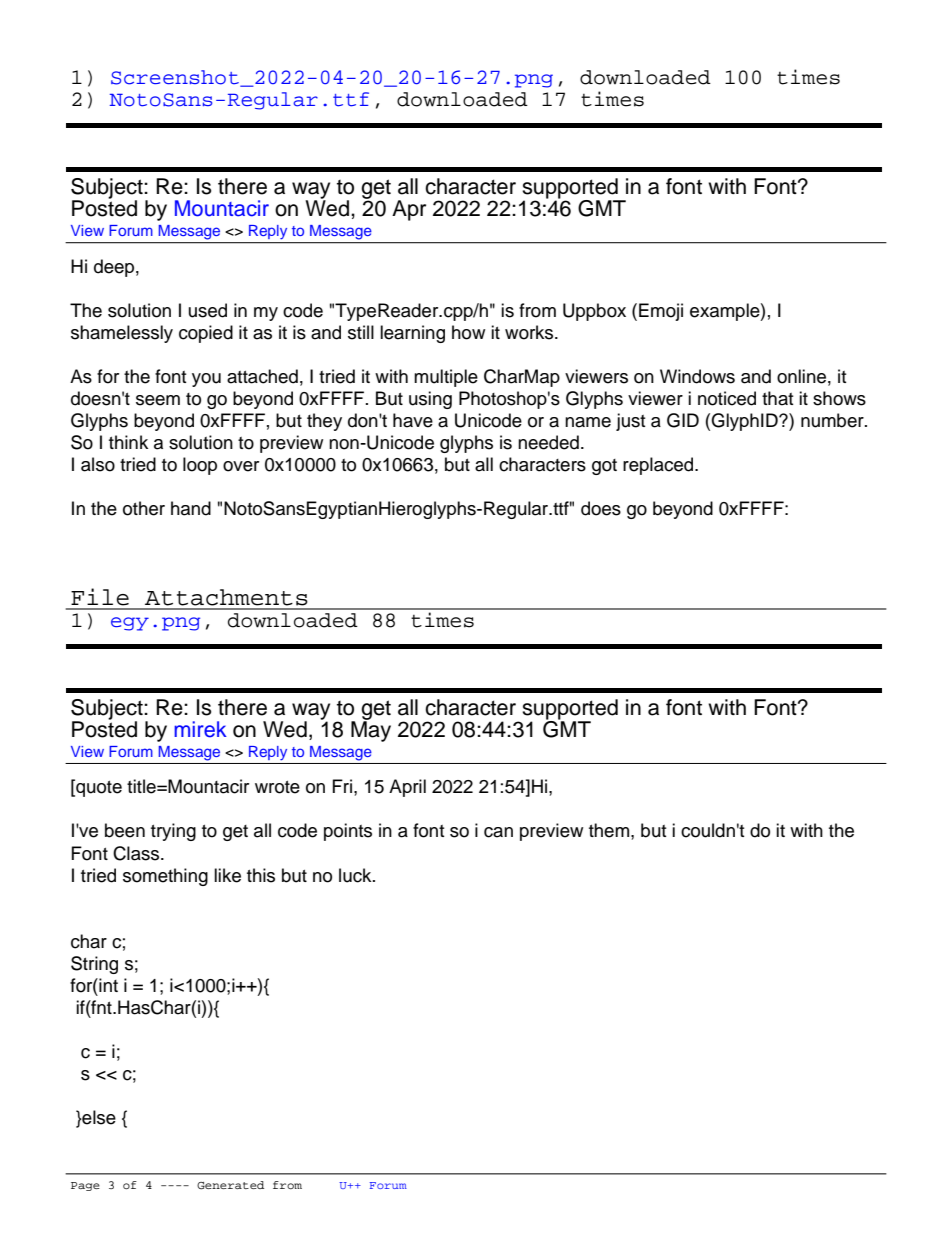 The width and height of the document is (952, 1233). What do you see at coordinates (604, 467) in the document?
I see `got` at bounding box center [604, 467].
